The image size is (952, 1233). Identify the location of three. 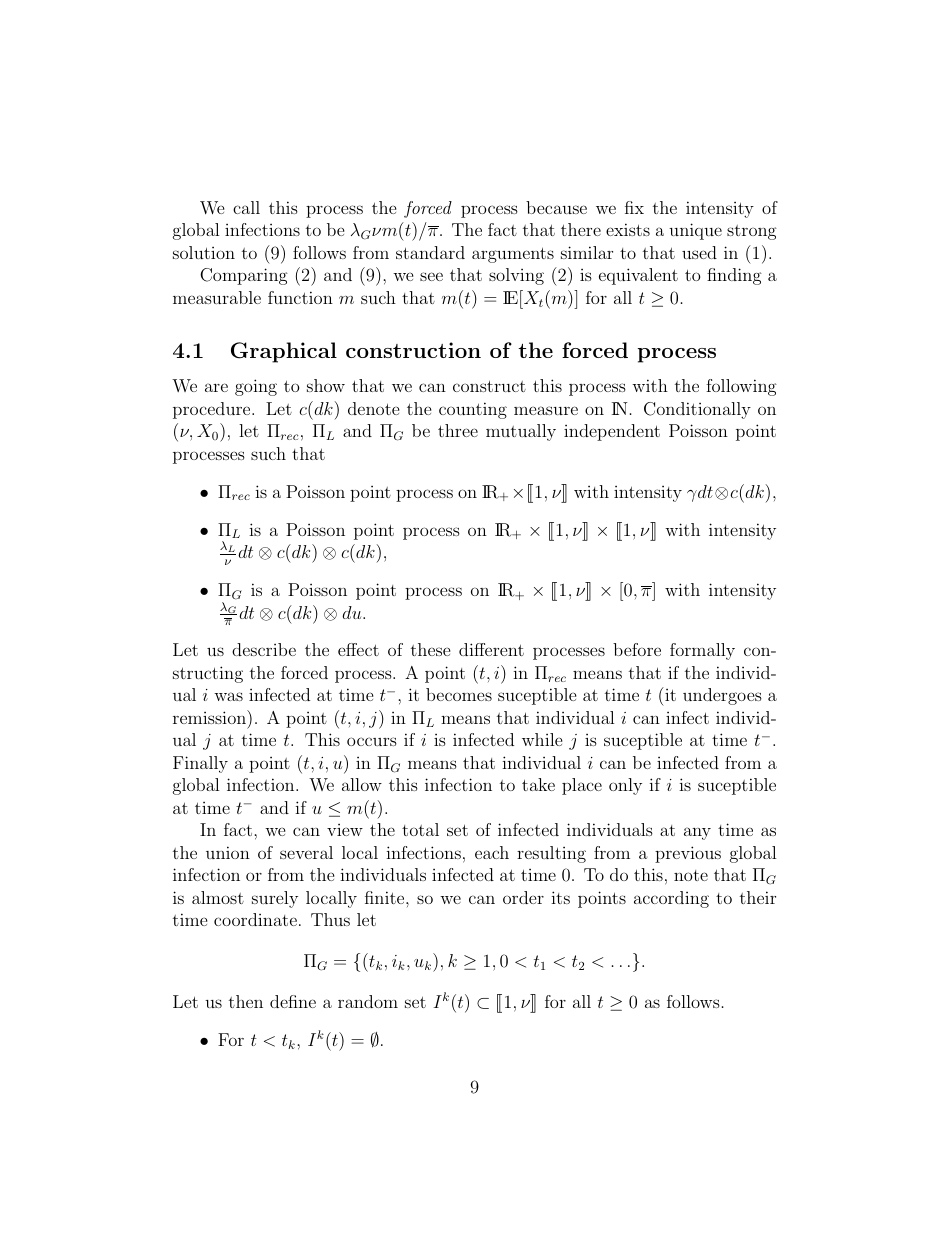
(458, 430).
